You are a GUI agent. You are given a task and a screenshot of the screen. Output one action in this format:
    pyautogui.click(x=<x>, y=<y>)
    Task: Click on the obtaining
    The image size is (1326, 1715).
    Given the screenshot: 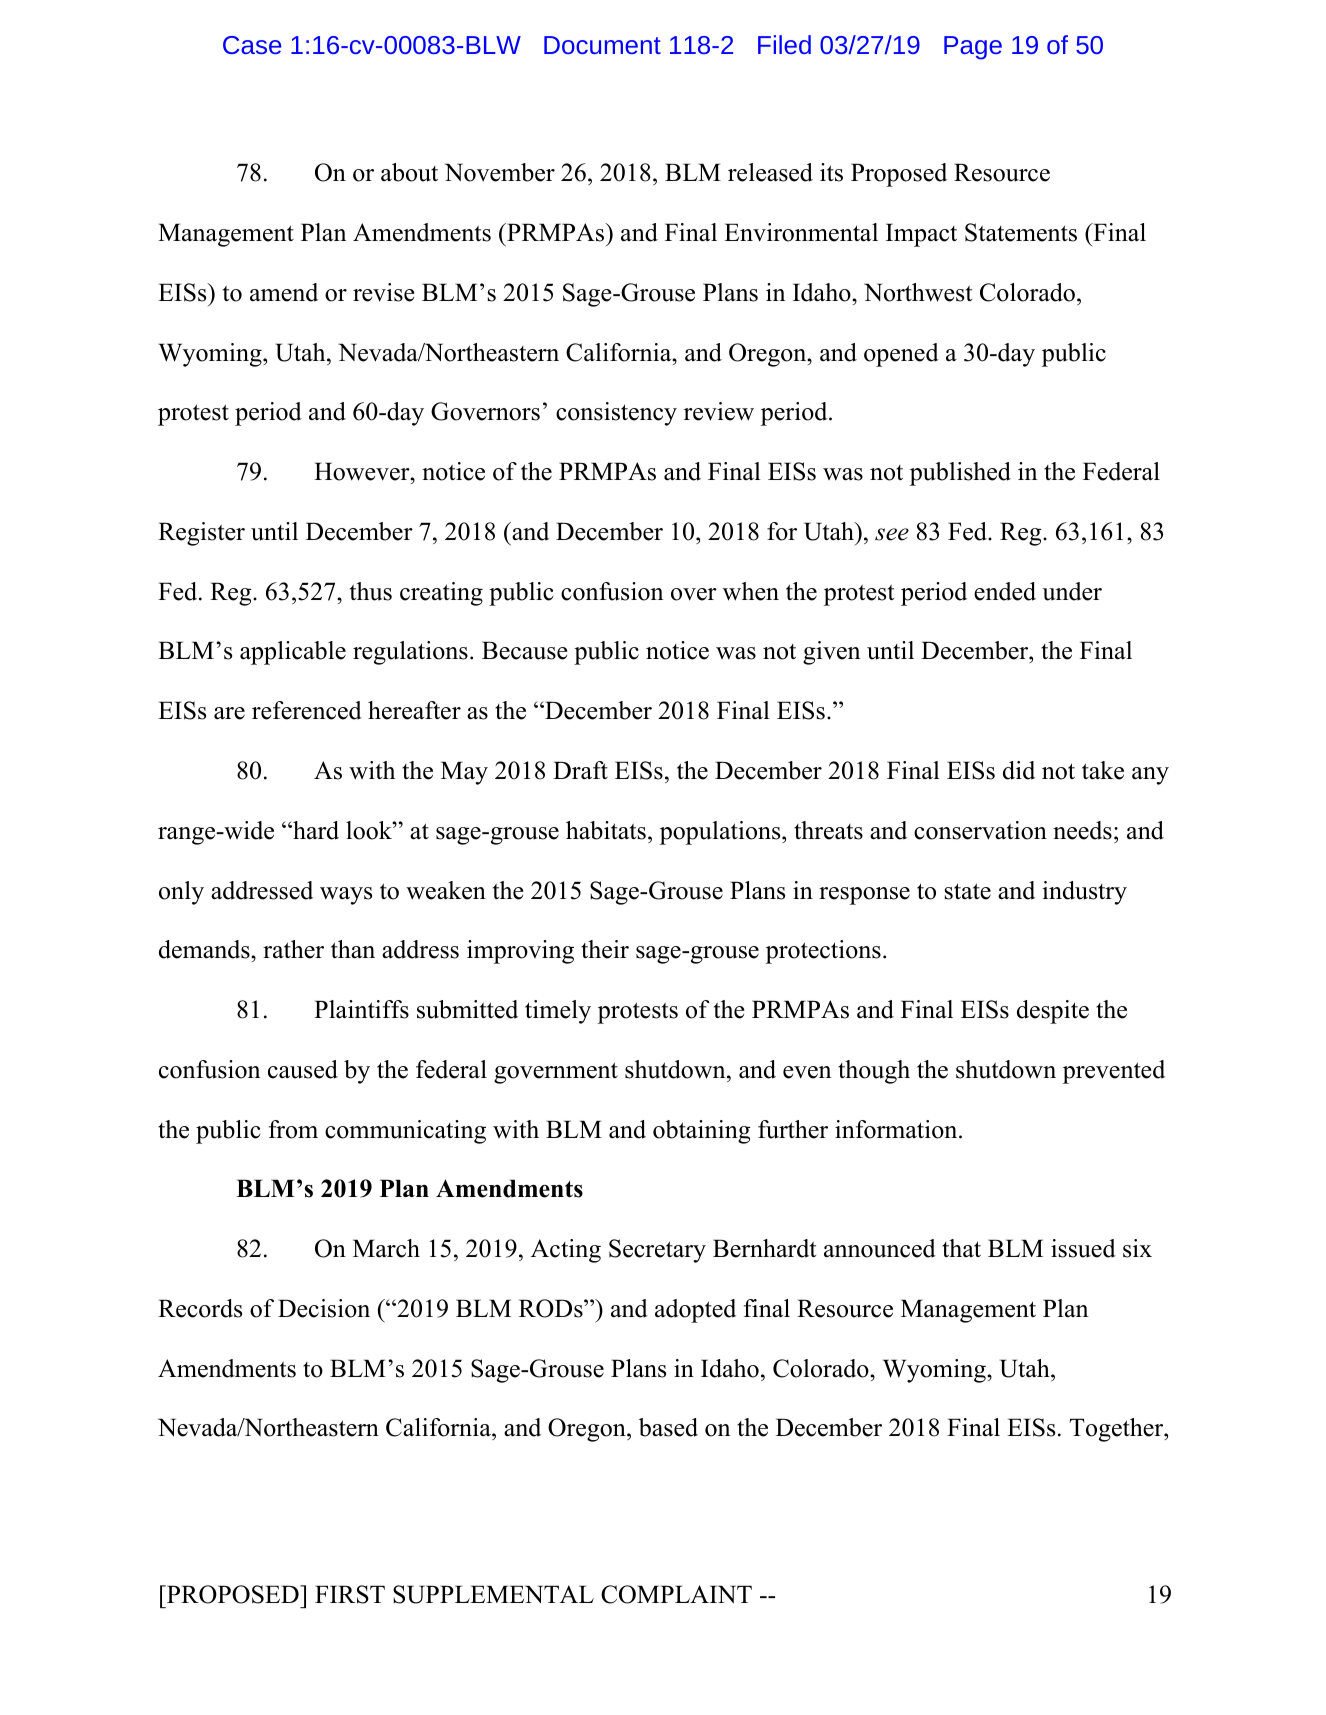 What is the action you would take?
    pyautogui.click(x=702, y=1132)
